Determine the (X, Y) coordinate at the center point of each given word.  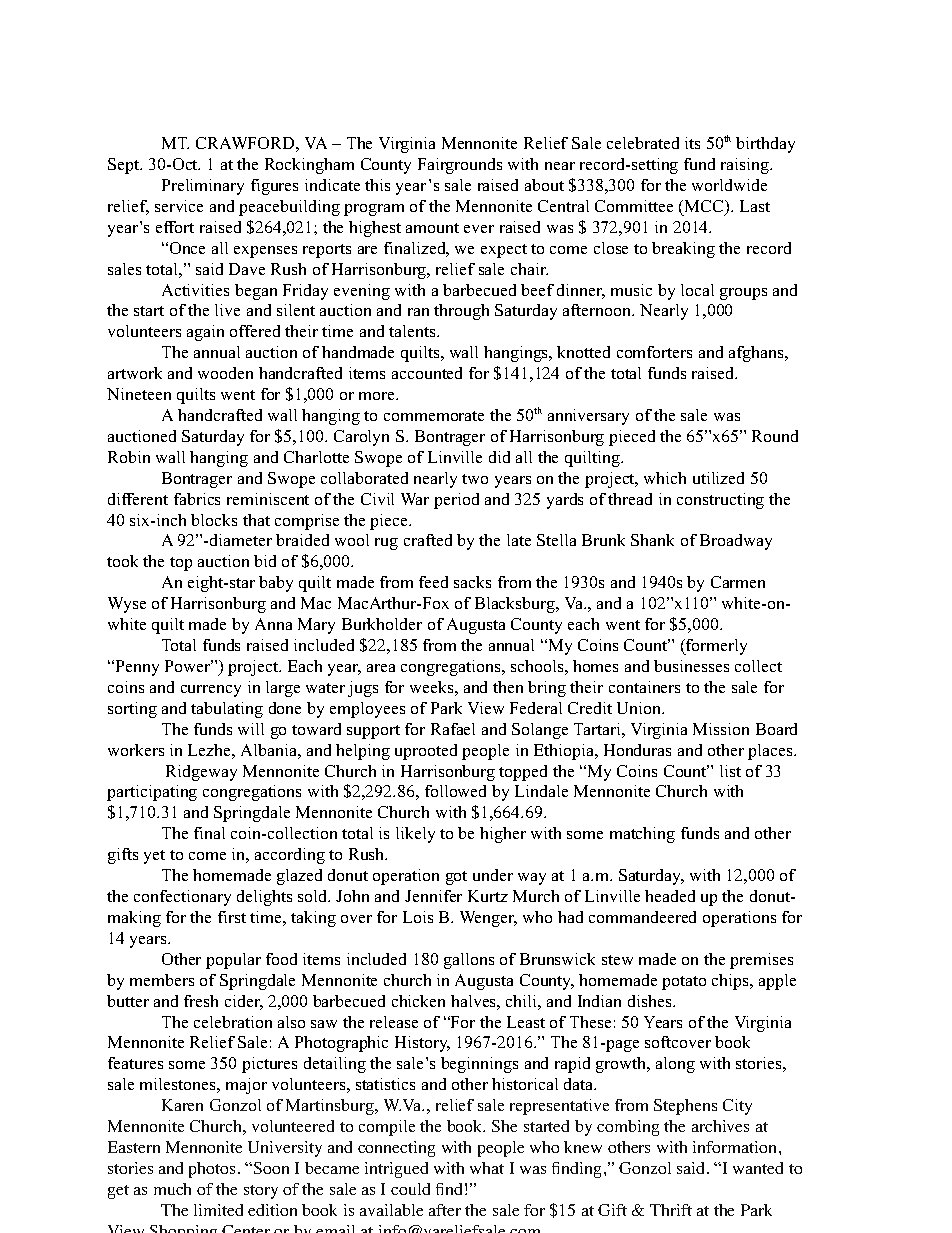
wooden (225, 373)
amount (432, 228)
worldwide (729, 185)
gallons (469, 961)
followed (455, 791)
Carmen (738, 582)
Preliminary (203, 187)
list (730, 771)
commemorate (434, 416)
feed (433, 582)
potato (684, 983)
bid (265, 561)
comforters (654, 352)
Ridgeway (201, 773)
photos (212, 1170)
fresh (201, 1001)
